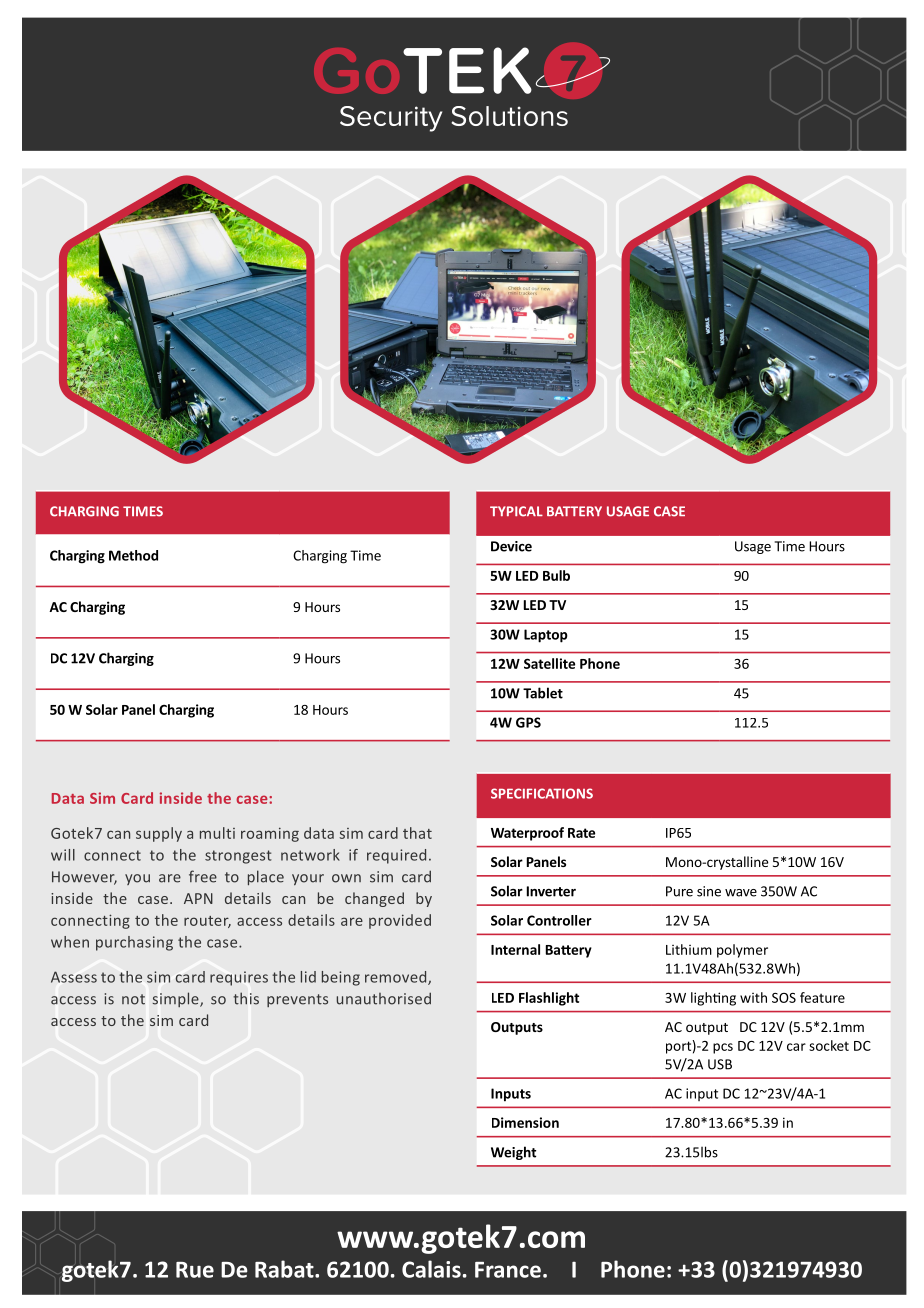 Image resolution: width=924 pixels, height=1308 pixels. I want to click on Solutions, so click(509, 116).
